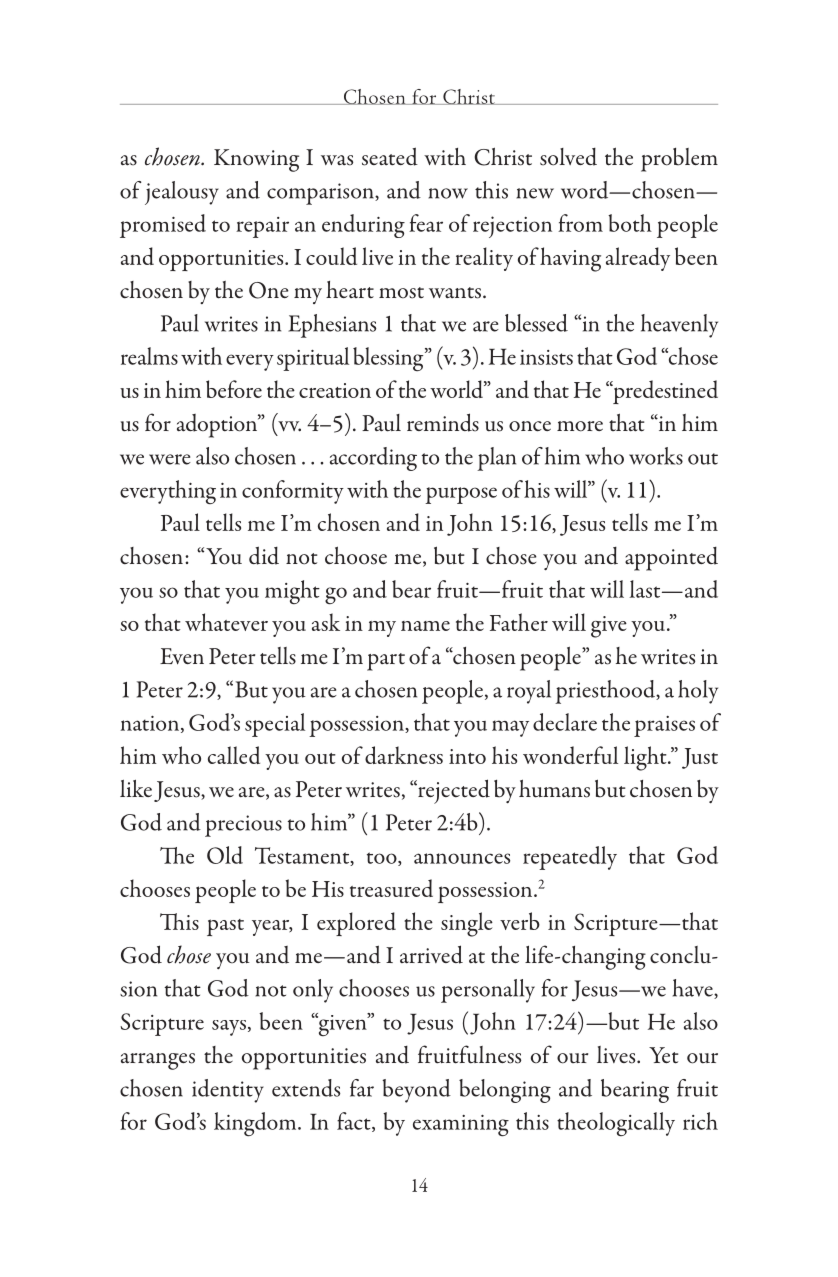 The image size is (838, 1277). Describe the element at coordinates (698, 692) in the screenshot. I see `holy` at that location.
